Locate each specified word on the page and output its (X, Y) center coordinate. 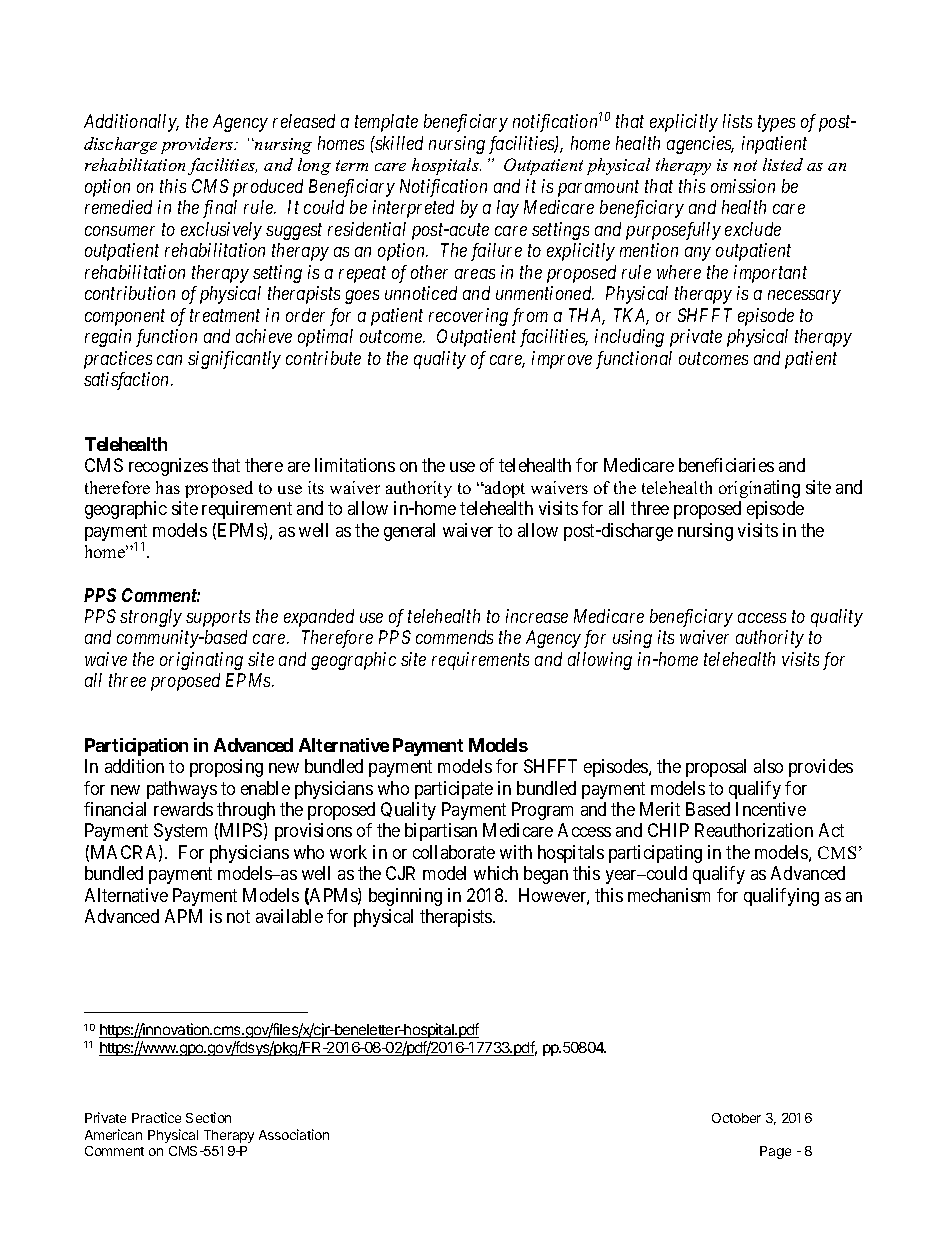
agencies (700, 145)
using (632, 639)
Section (208, 1117)
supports (218, 618)
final (220, 209)
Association (294, 1134)
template (386, 123)
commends (454, 637)
